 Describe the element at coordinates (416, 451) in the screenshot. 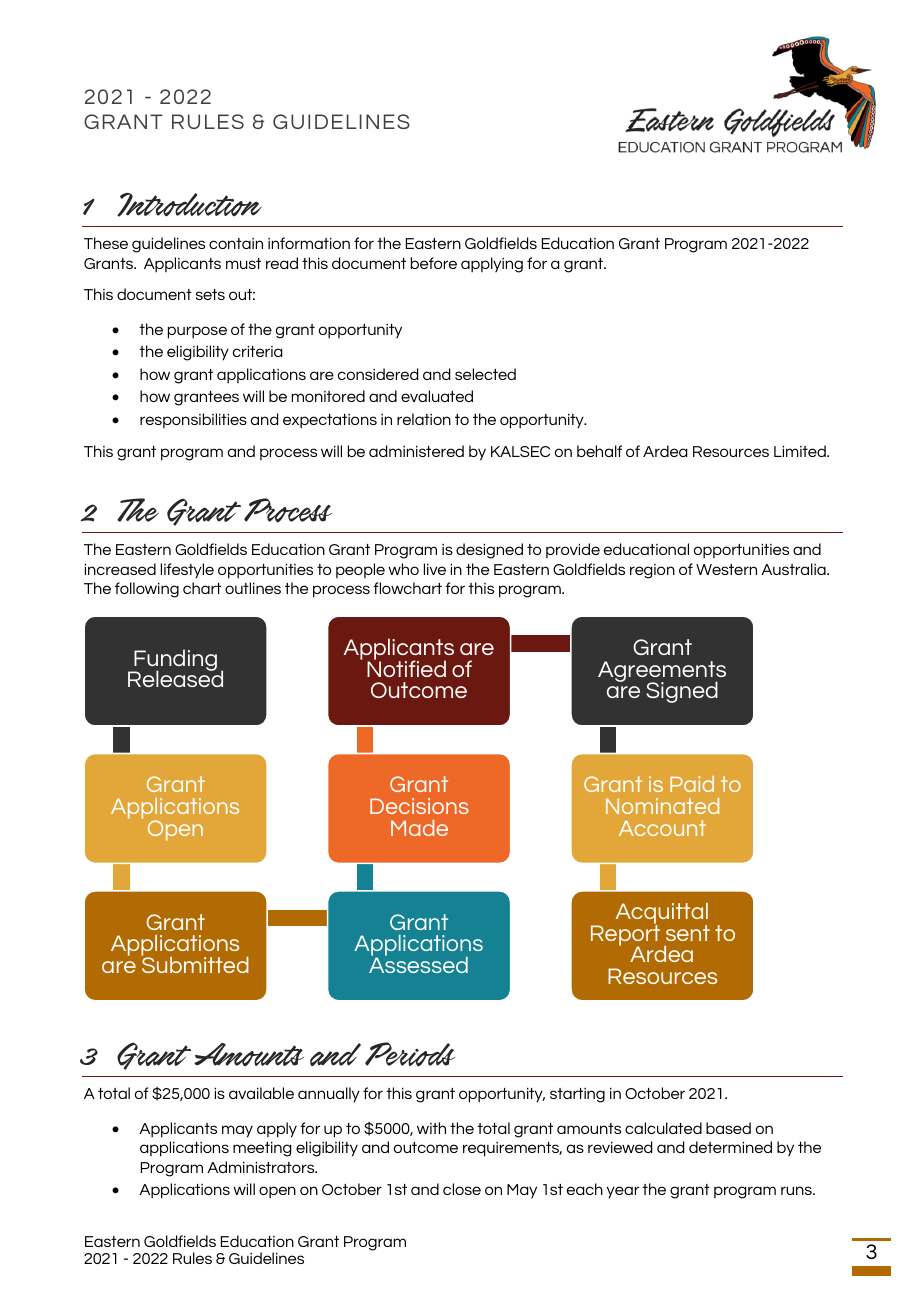

I see `administered` at that location.
